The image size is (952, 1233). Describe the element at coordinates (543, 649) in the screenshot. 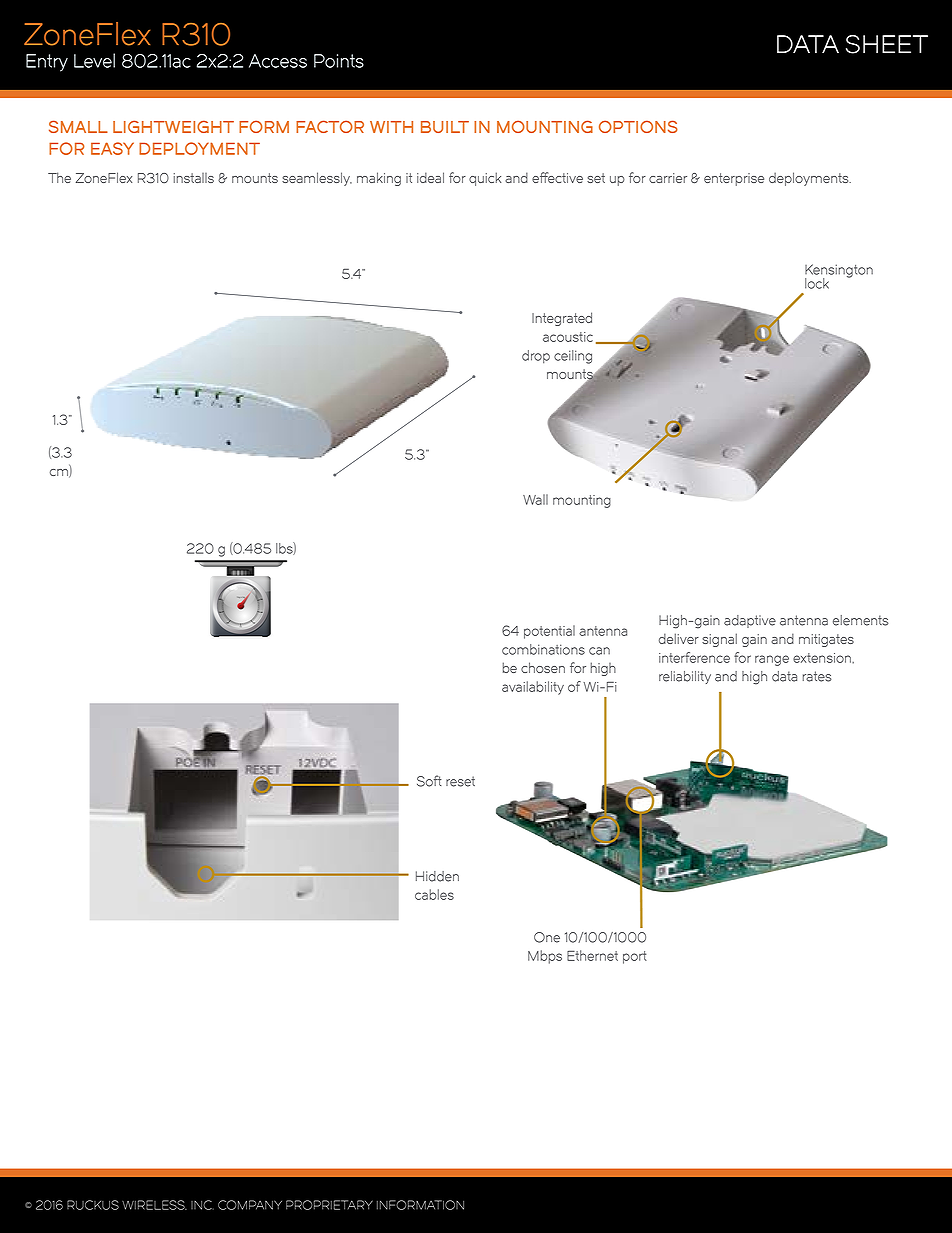

I see `combinations` at that location.
